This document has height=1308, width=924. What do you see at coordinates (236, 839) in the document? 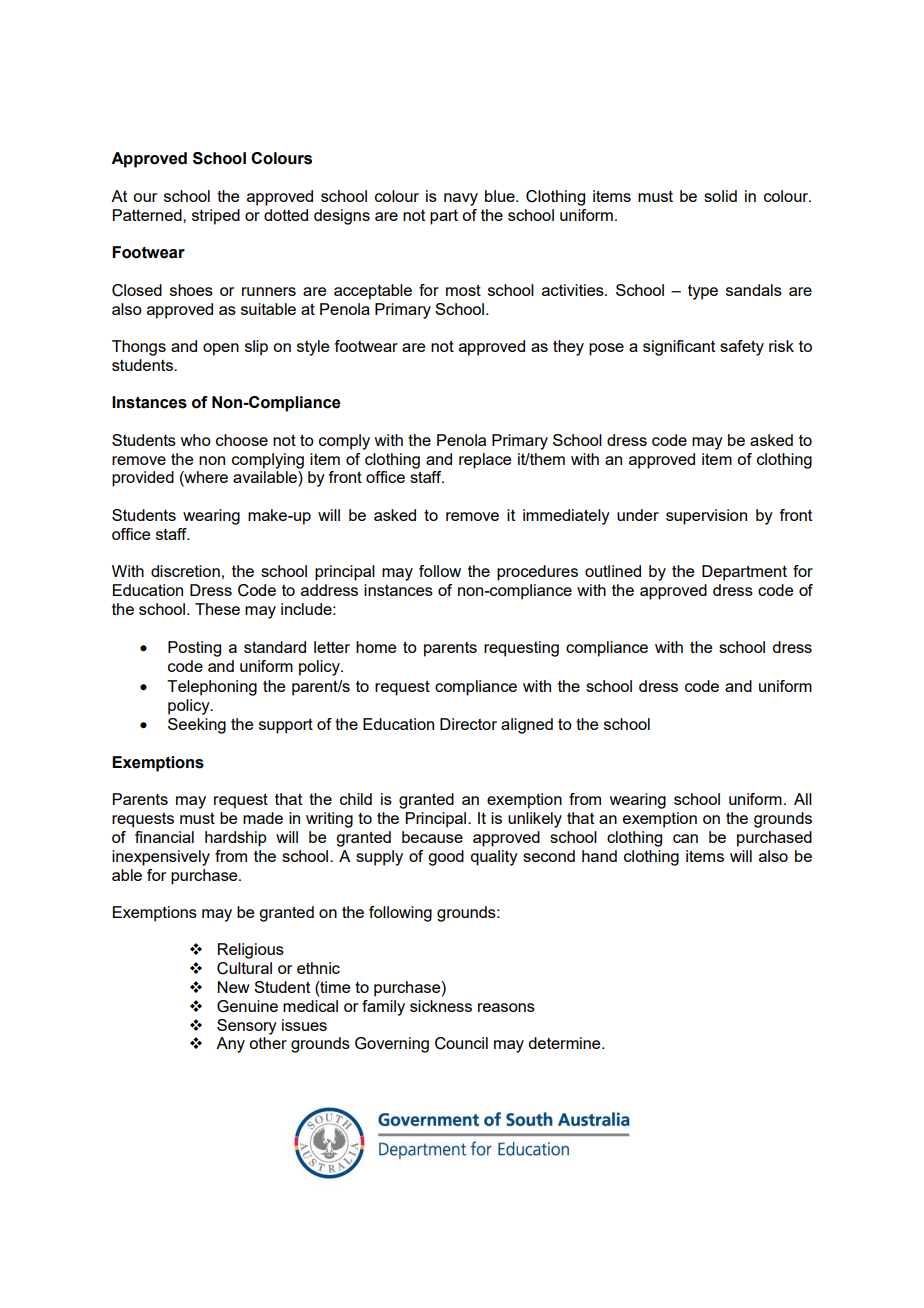
I see `hardship` at bounding box center [236, 839].
